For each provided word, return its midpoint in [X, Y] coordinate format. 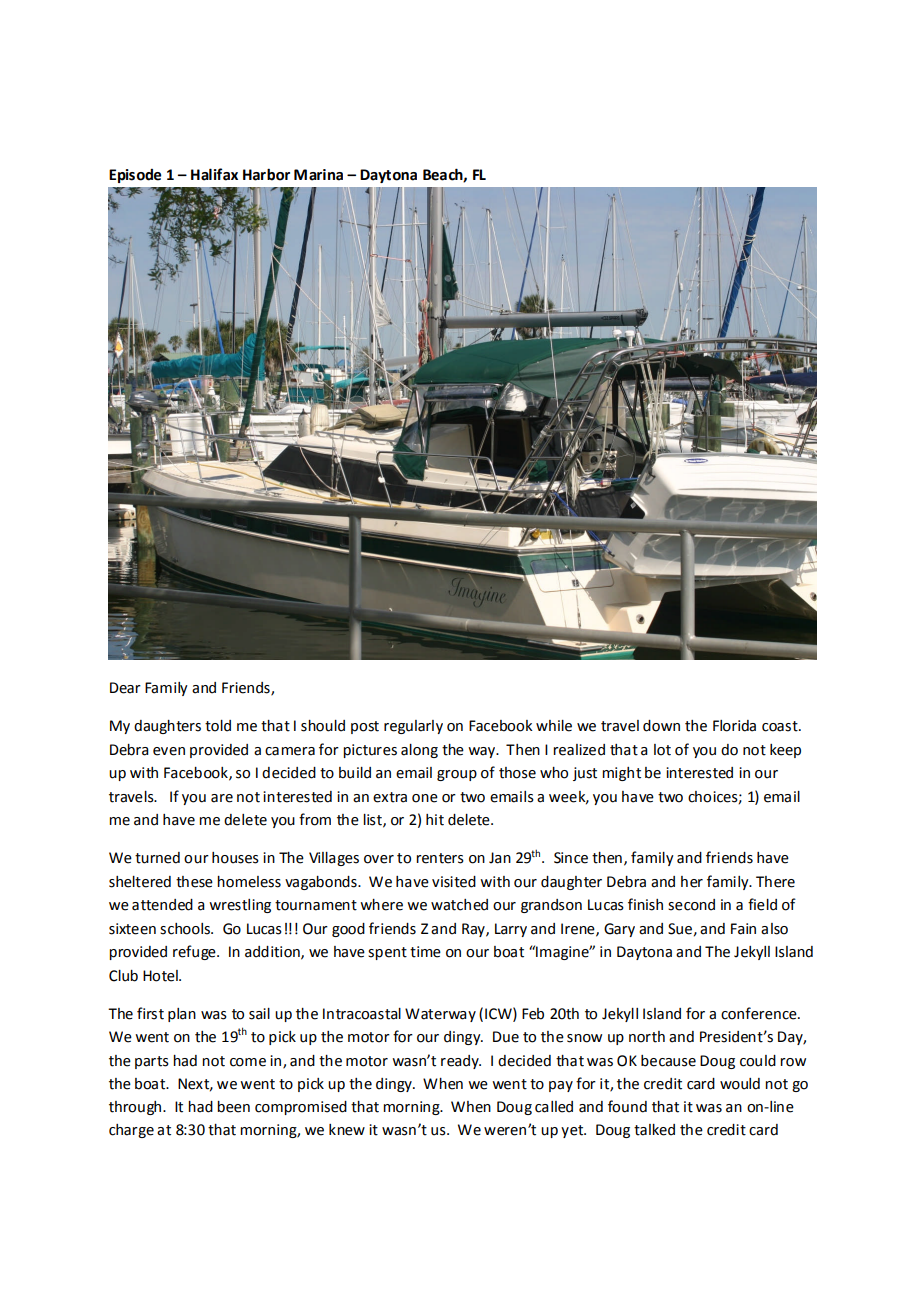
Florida [734, 726]
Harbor [266, 174]
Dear [125, 688]
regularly [413, 727]
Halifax [214, 174]
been [233, 1107]
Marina [318, 175]
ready [461, 1062]
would [740, 1084]
